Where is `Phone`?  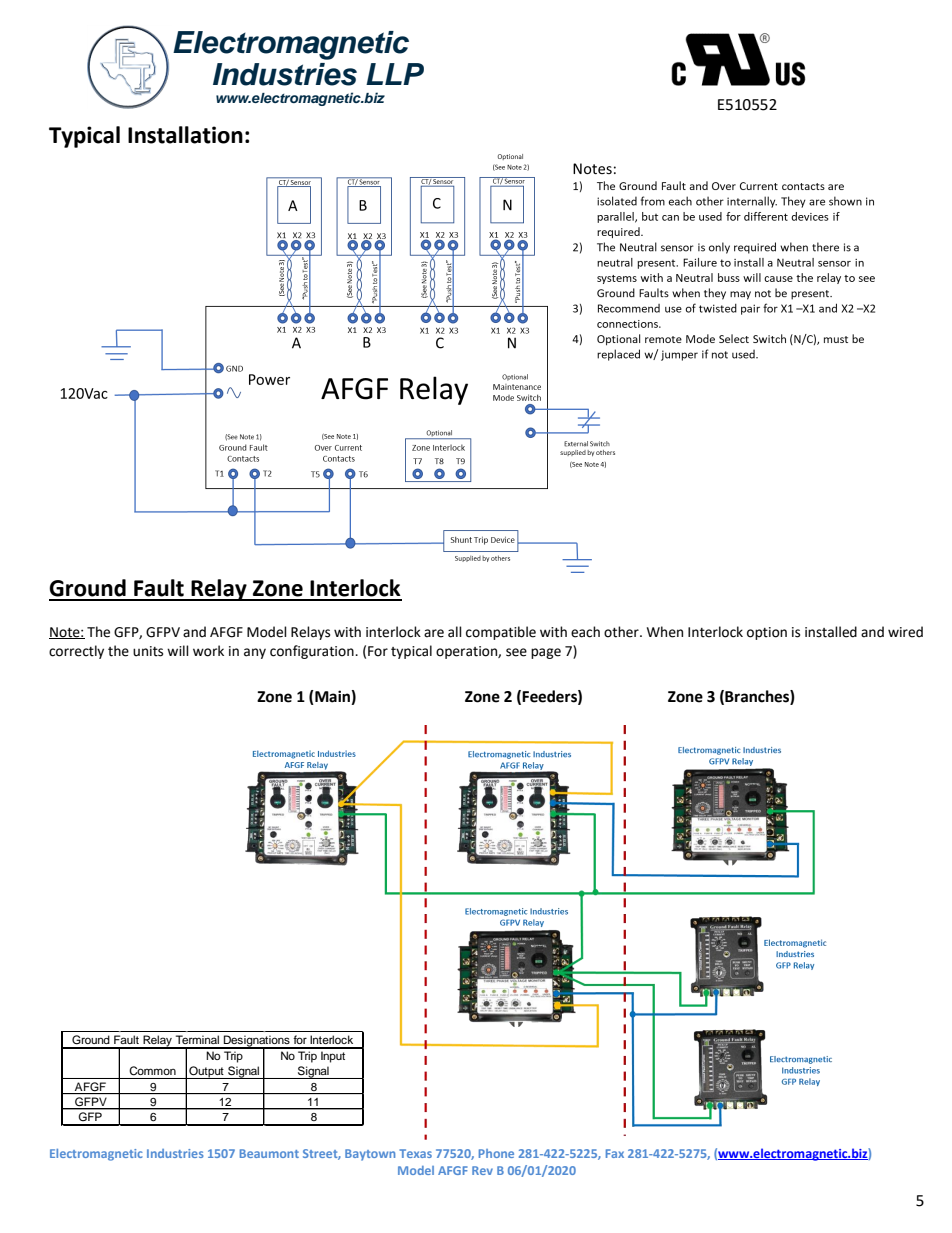
Phone is located at coordinates (496, 1153).
